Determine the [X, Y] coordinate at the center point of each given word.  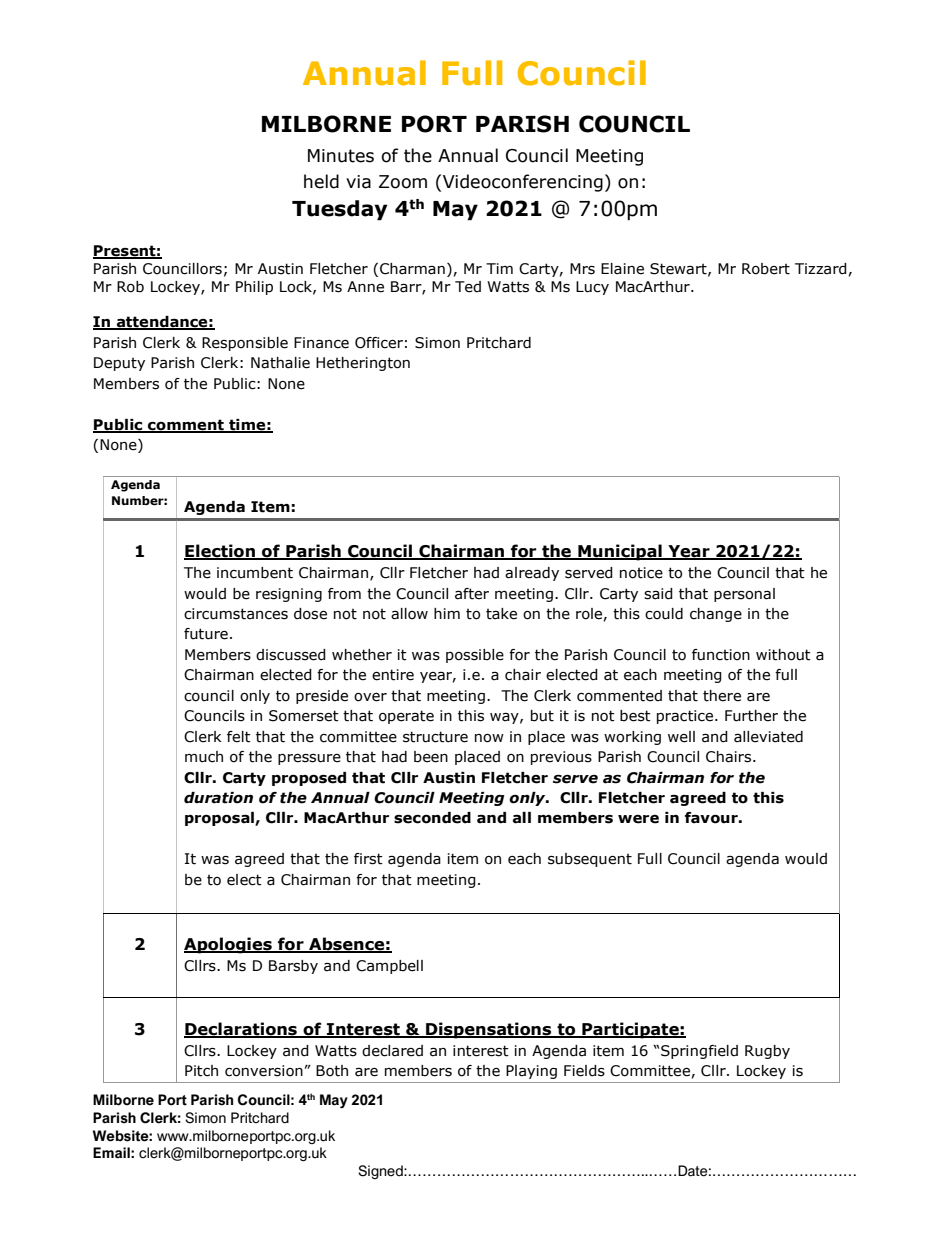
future [206, 634]
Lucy [592, 288]
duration [218, 798]
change [716, 615]
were [638, 819]
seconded [432, 818]
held [321, 181]
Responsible [245, 344]
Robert [766, 269]
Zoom [403, 182]
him [447, 613]
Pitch [201, 1071]
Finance [321, 343]
